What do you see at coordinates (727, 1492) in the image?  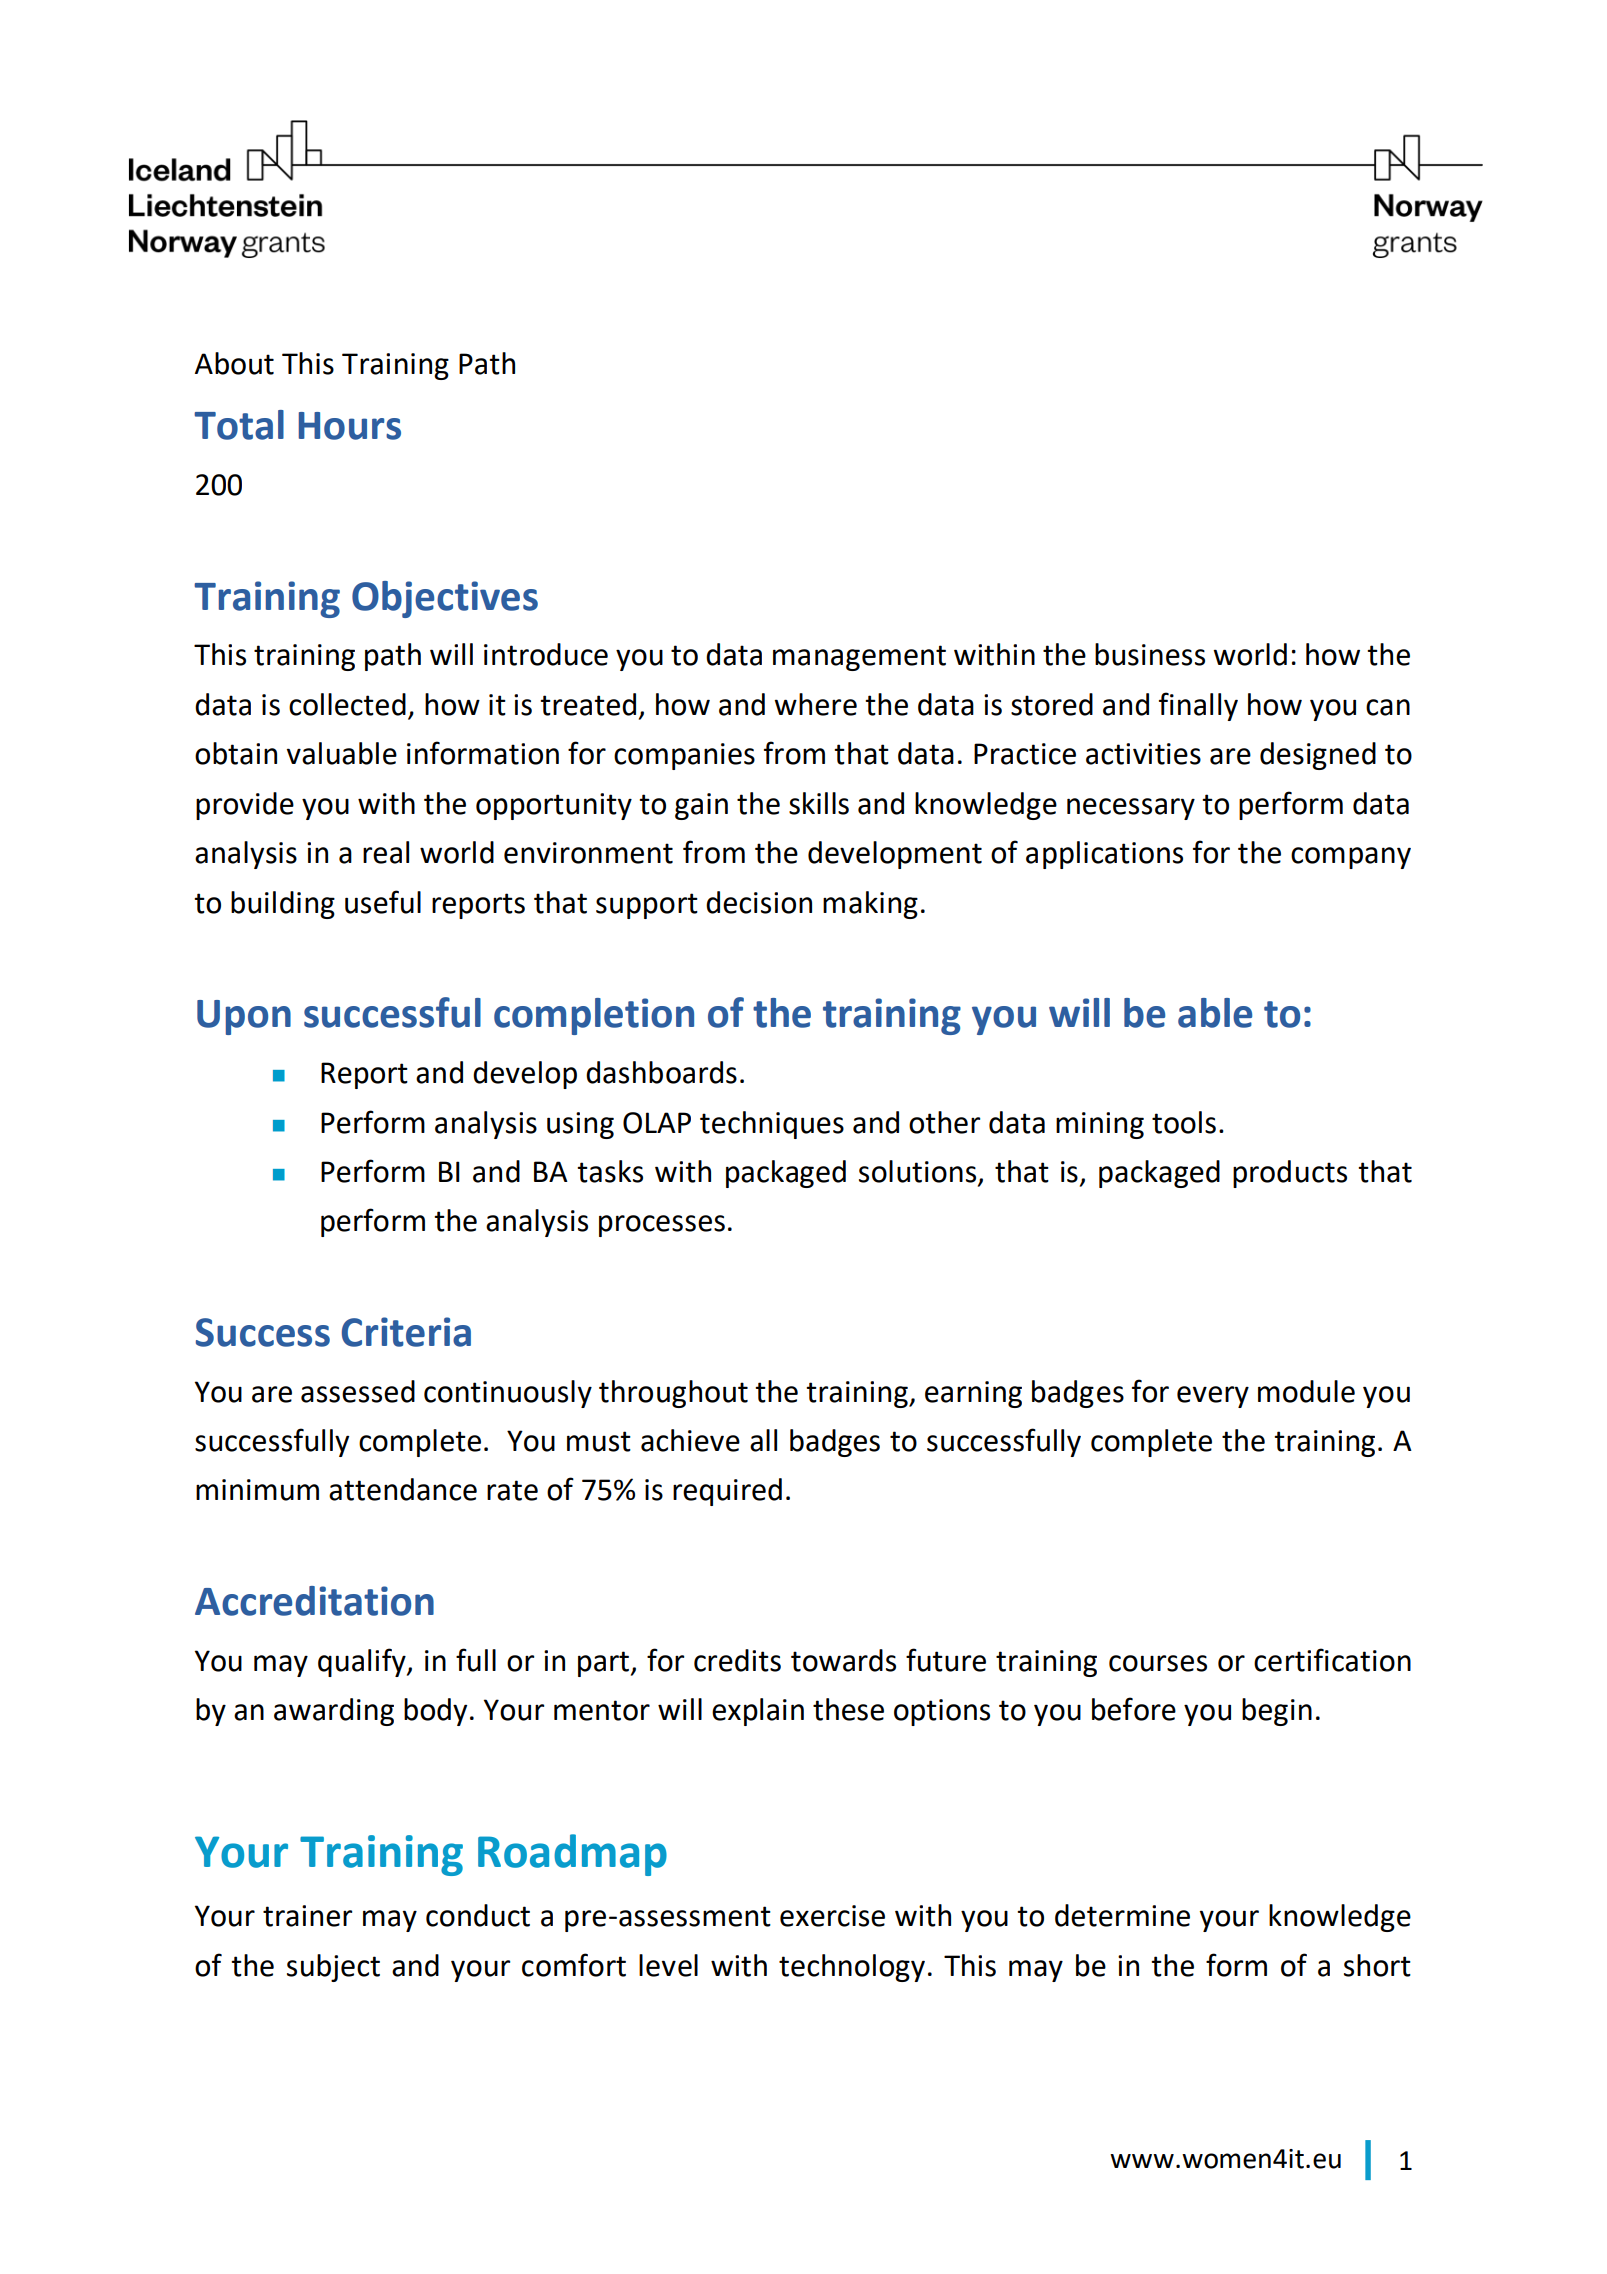 I see `required` at bounding box center [727, 1492].
